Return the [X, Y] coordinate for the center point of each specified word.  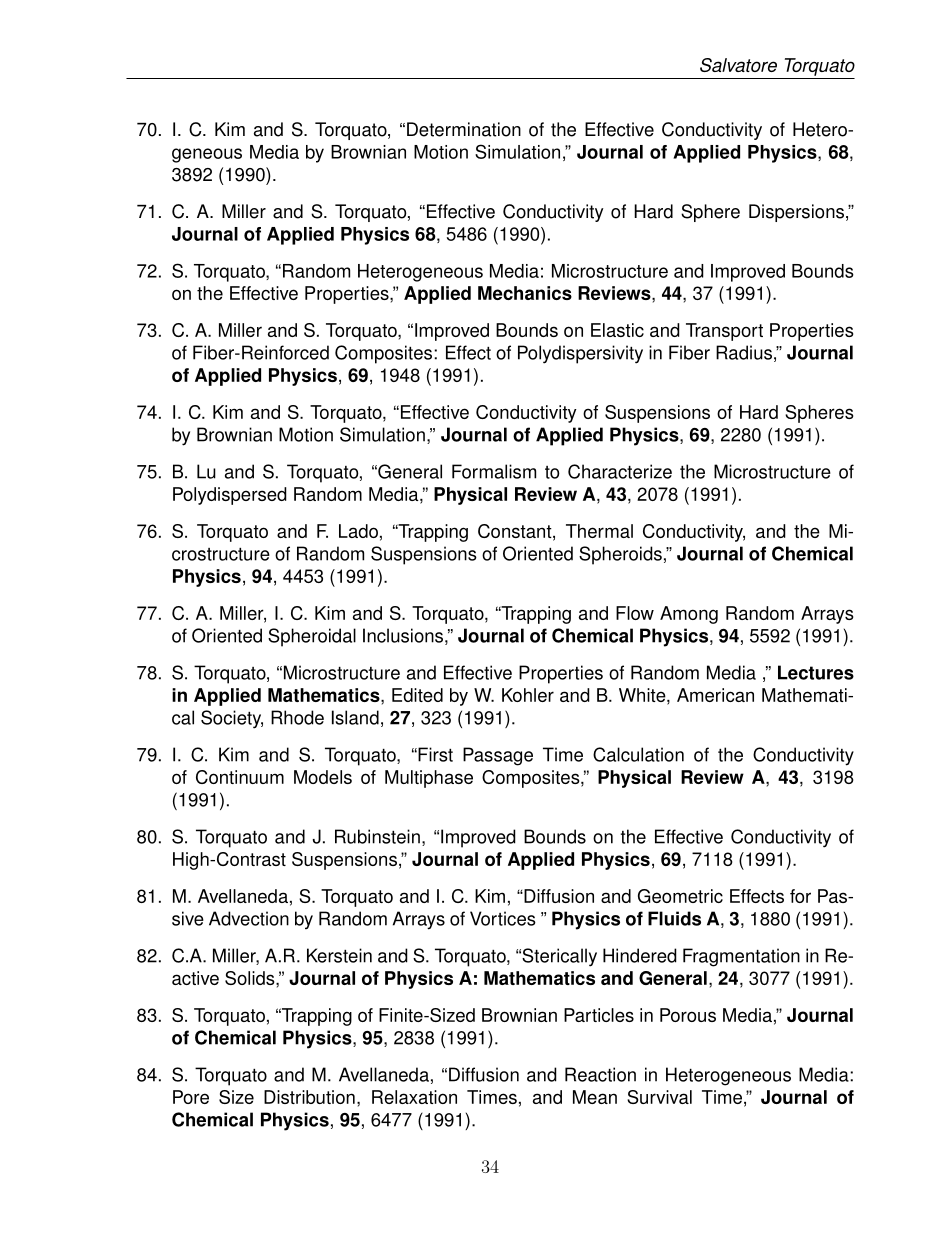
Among [689, 615]
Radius [744, 352]
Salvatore [738, 65]
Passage [498, 756]
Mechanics [525, 293]
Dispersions [796, 213]
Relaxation [414, 1097]
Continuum [240, 777]
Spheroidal [312, 637]
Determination [464, 129]
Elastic [617, 330]
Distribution [309, 1097]
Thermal [599, 531]
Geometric [680, 896]
